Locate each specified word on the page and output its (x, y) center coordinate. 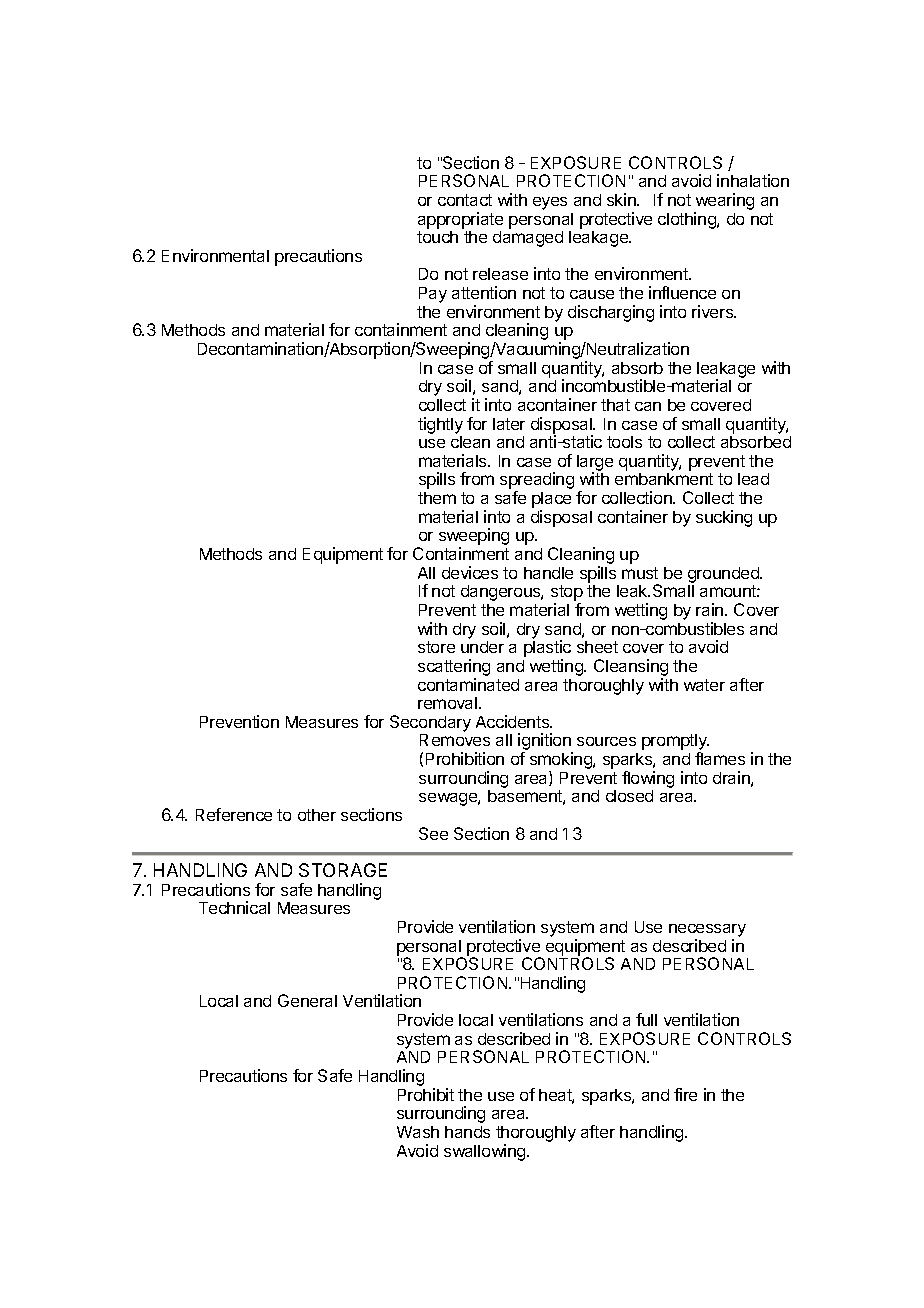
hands (467, 1132)
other (317, 815)
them (437, 498)
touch (437, 237)
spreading (537, 482)
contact (465, 200)
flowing (648, 779)
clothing (688, 220)
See (433, 833)
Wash (418, 1132)
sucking (724, 518)
